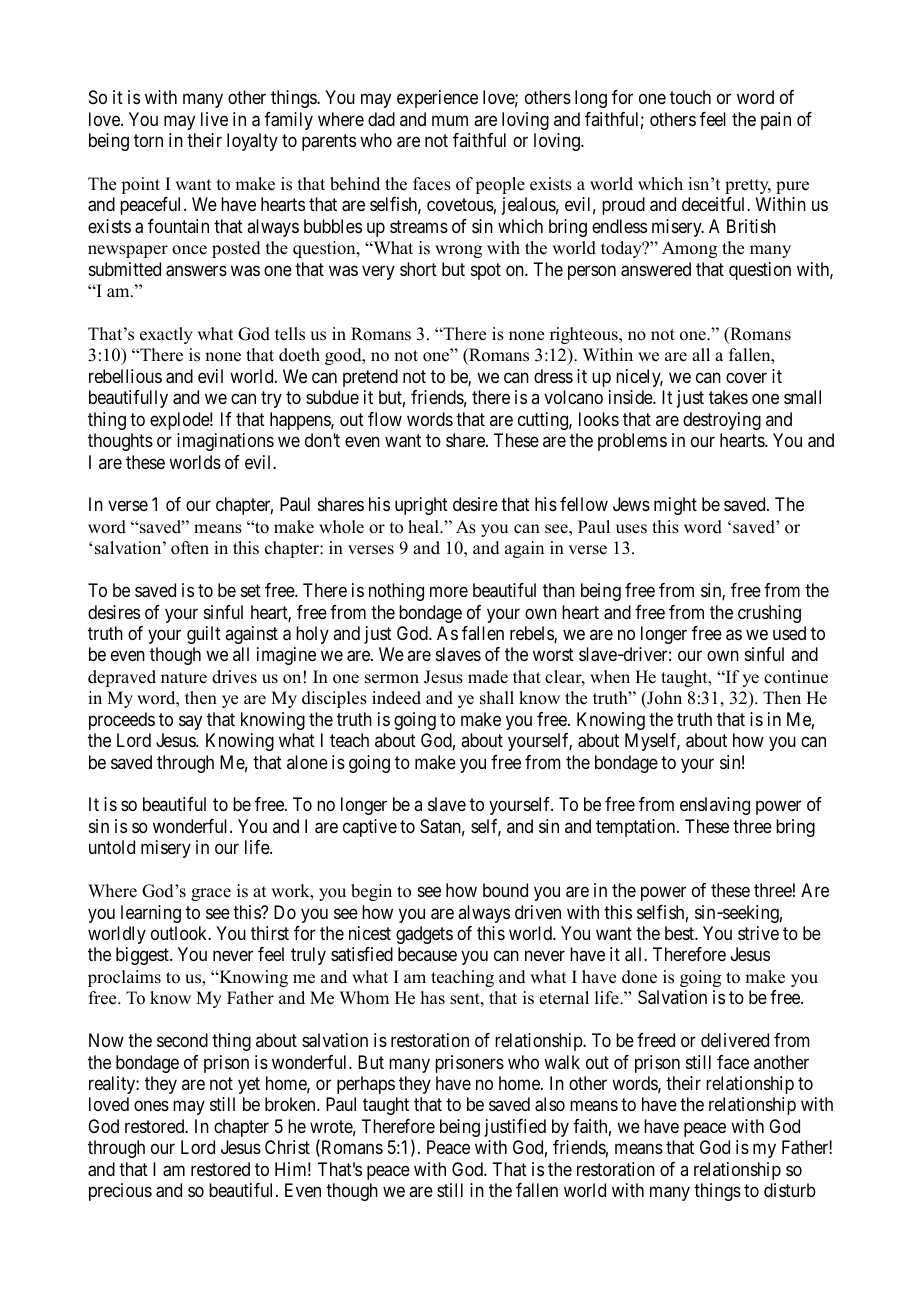 This page has height=1307, width=924. Describe the element at coordinates (148, 140) in the page. I see `torn` at that location.
